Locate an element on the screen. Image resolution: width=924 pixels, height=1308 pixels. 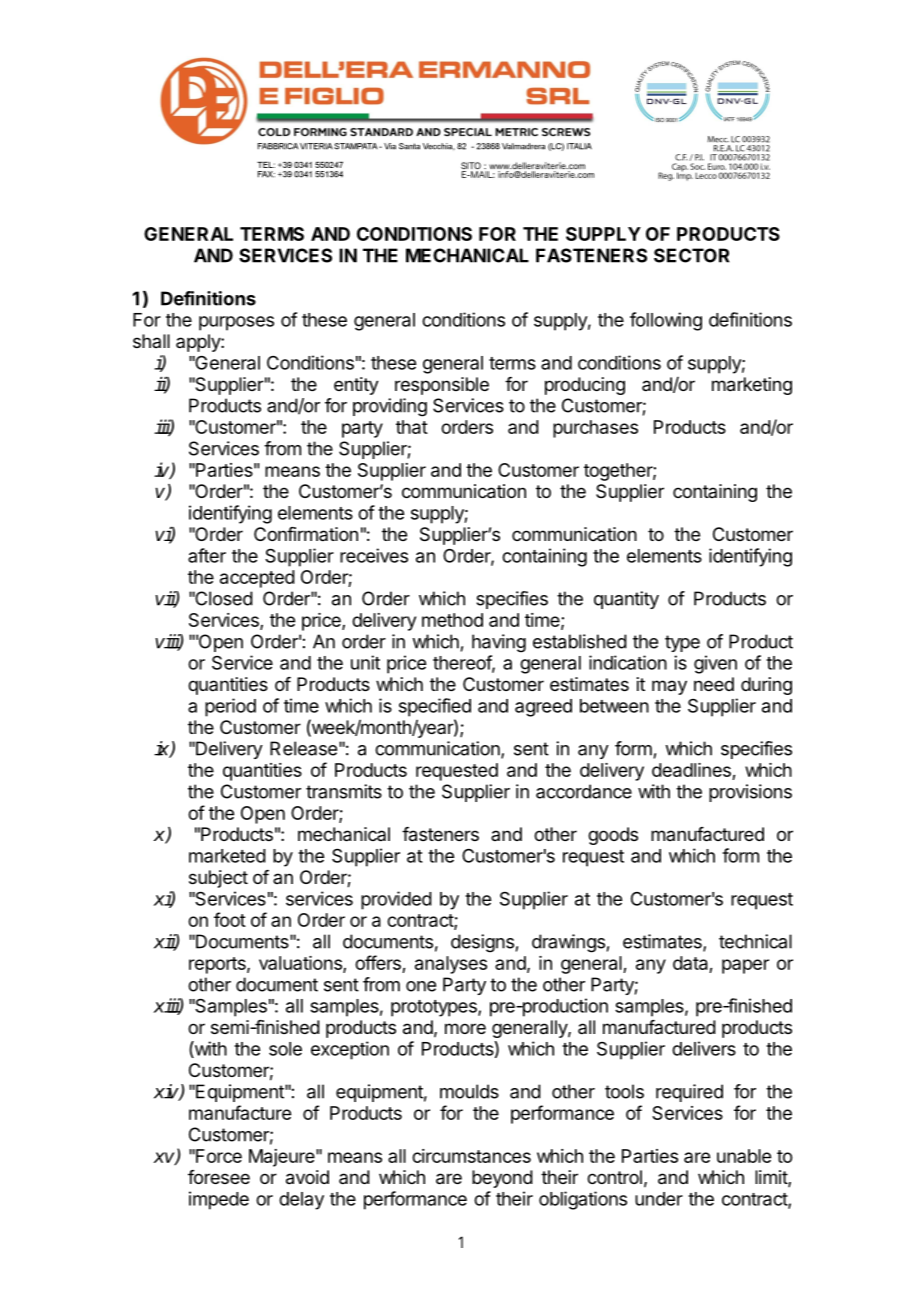
deadlines is located at coordinates (692, 771).
